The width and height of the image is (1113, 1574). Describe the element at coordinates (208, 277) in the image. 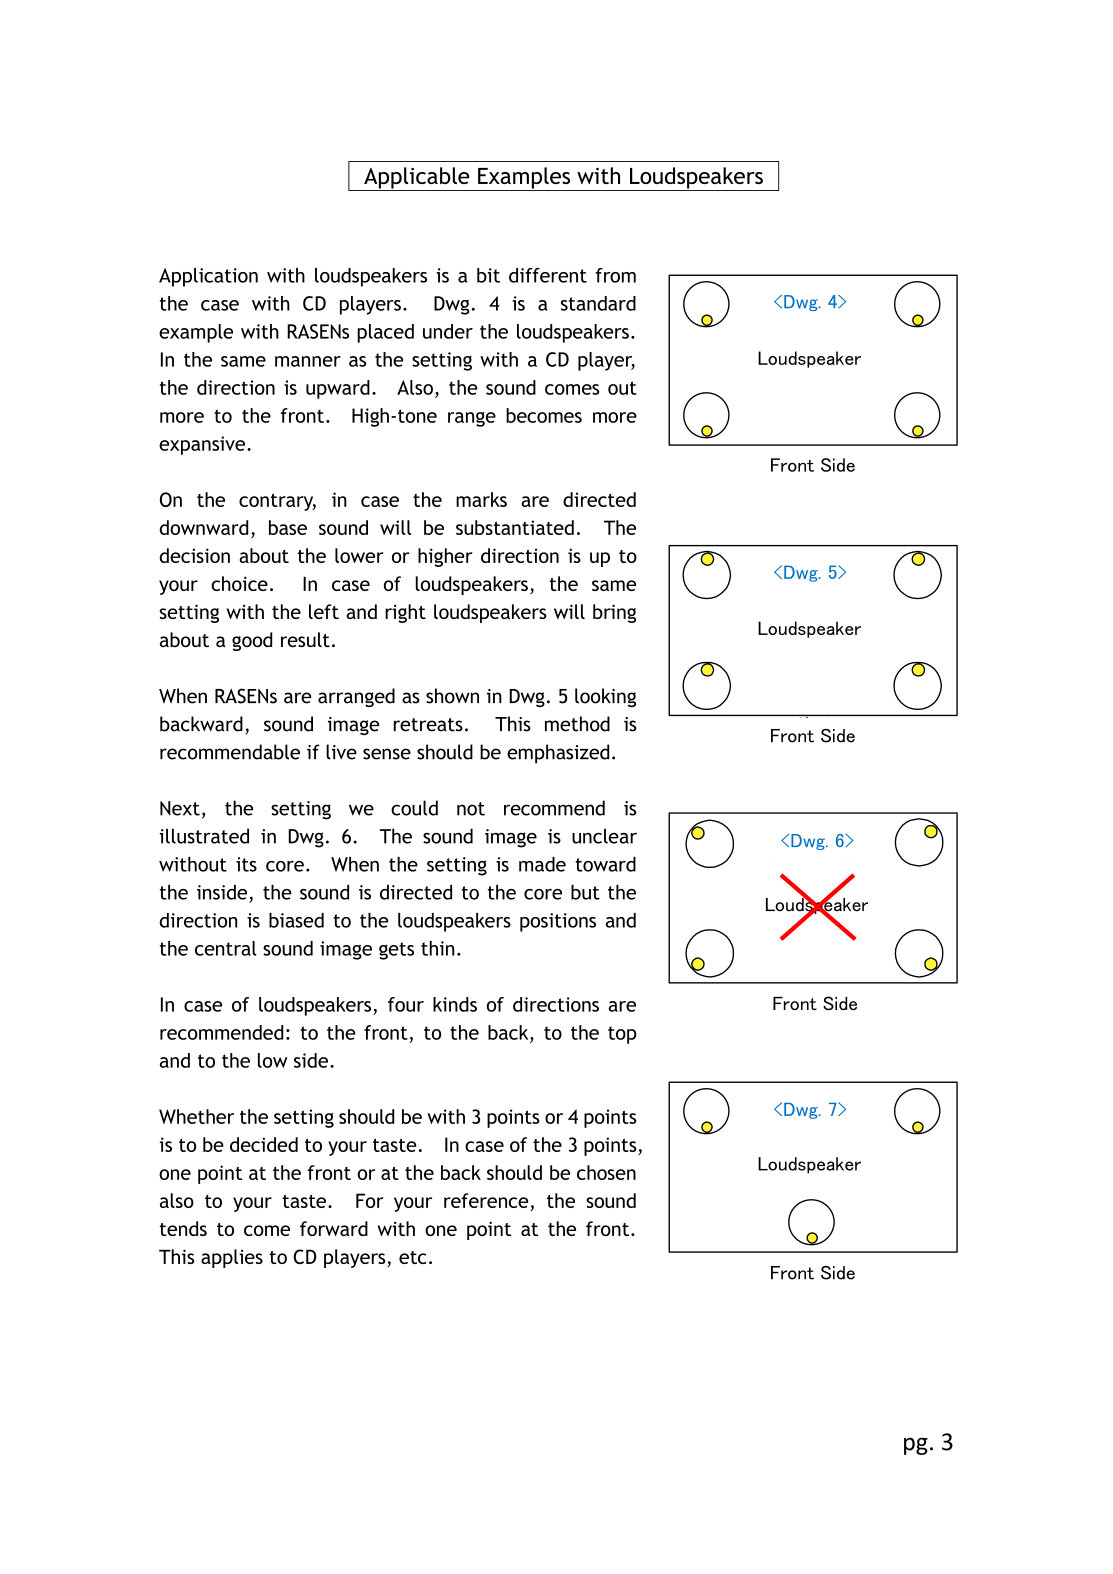

I see `Application` at that location.
